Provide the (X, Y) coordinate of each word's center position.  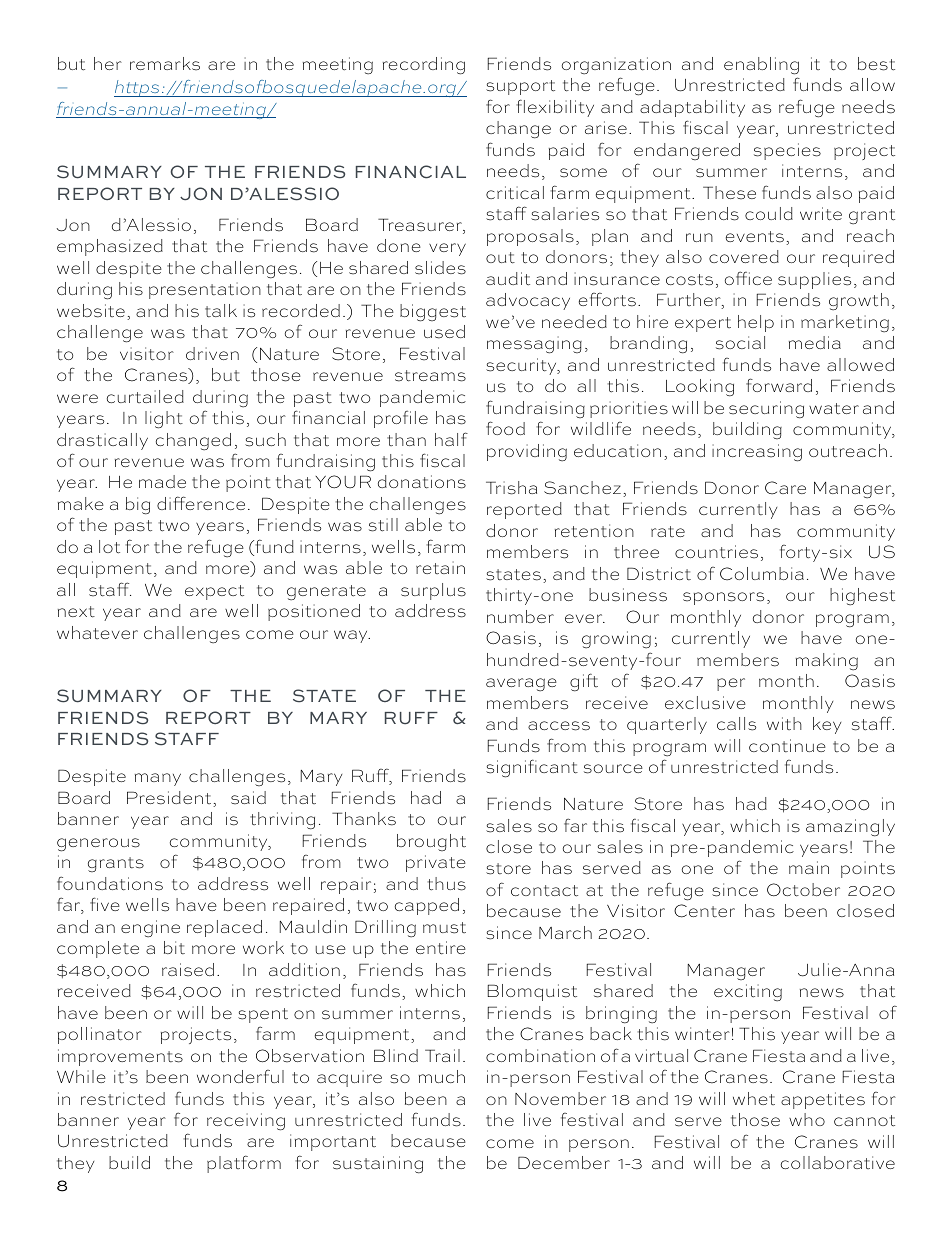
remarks (165, 64)
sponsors (723, 598)
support (520, 87)
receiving (246, 1122)
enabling (761, 66)
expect (214, 592)
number (520, 616)
